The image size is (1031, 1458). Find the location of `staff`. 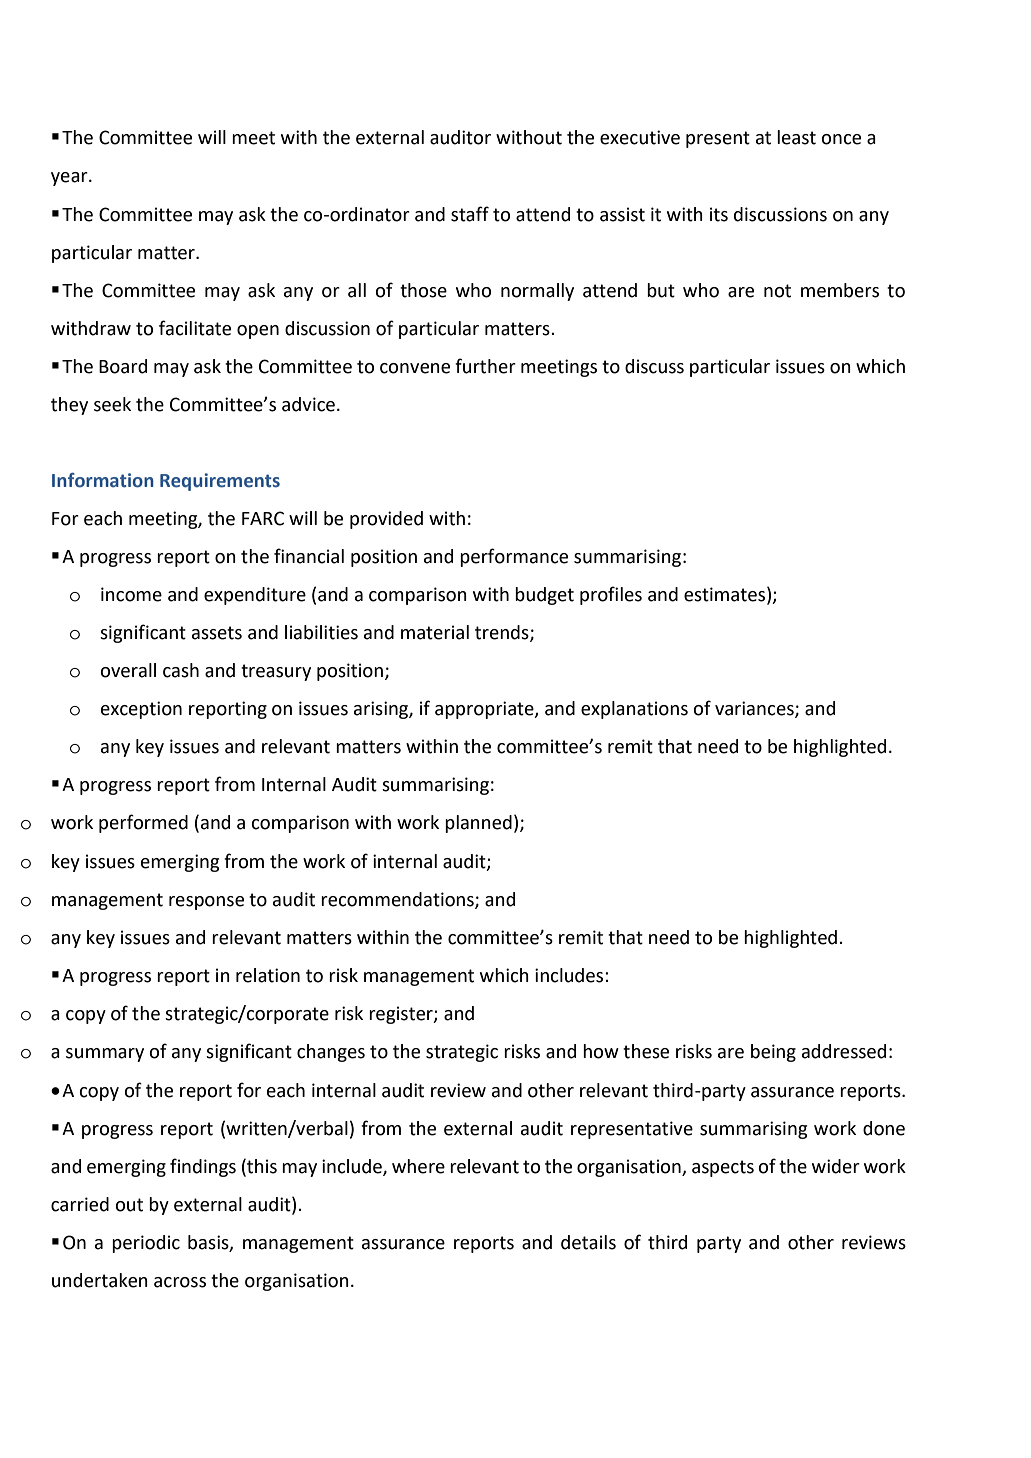

staff is located at coordinates (470, 214).
